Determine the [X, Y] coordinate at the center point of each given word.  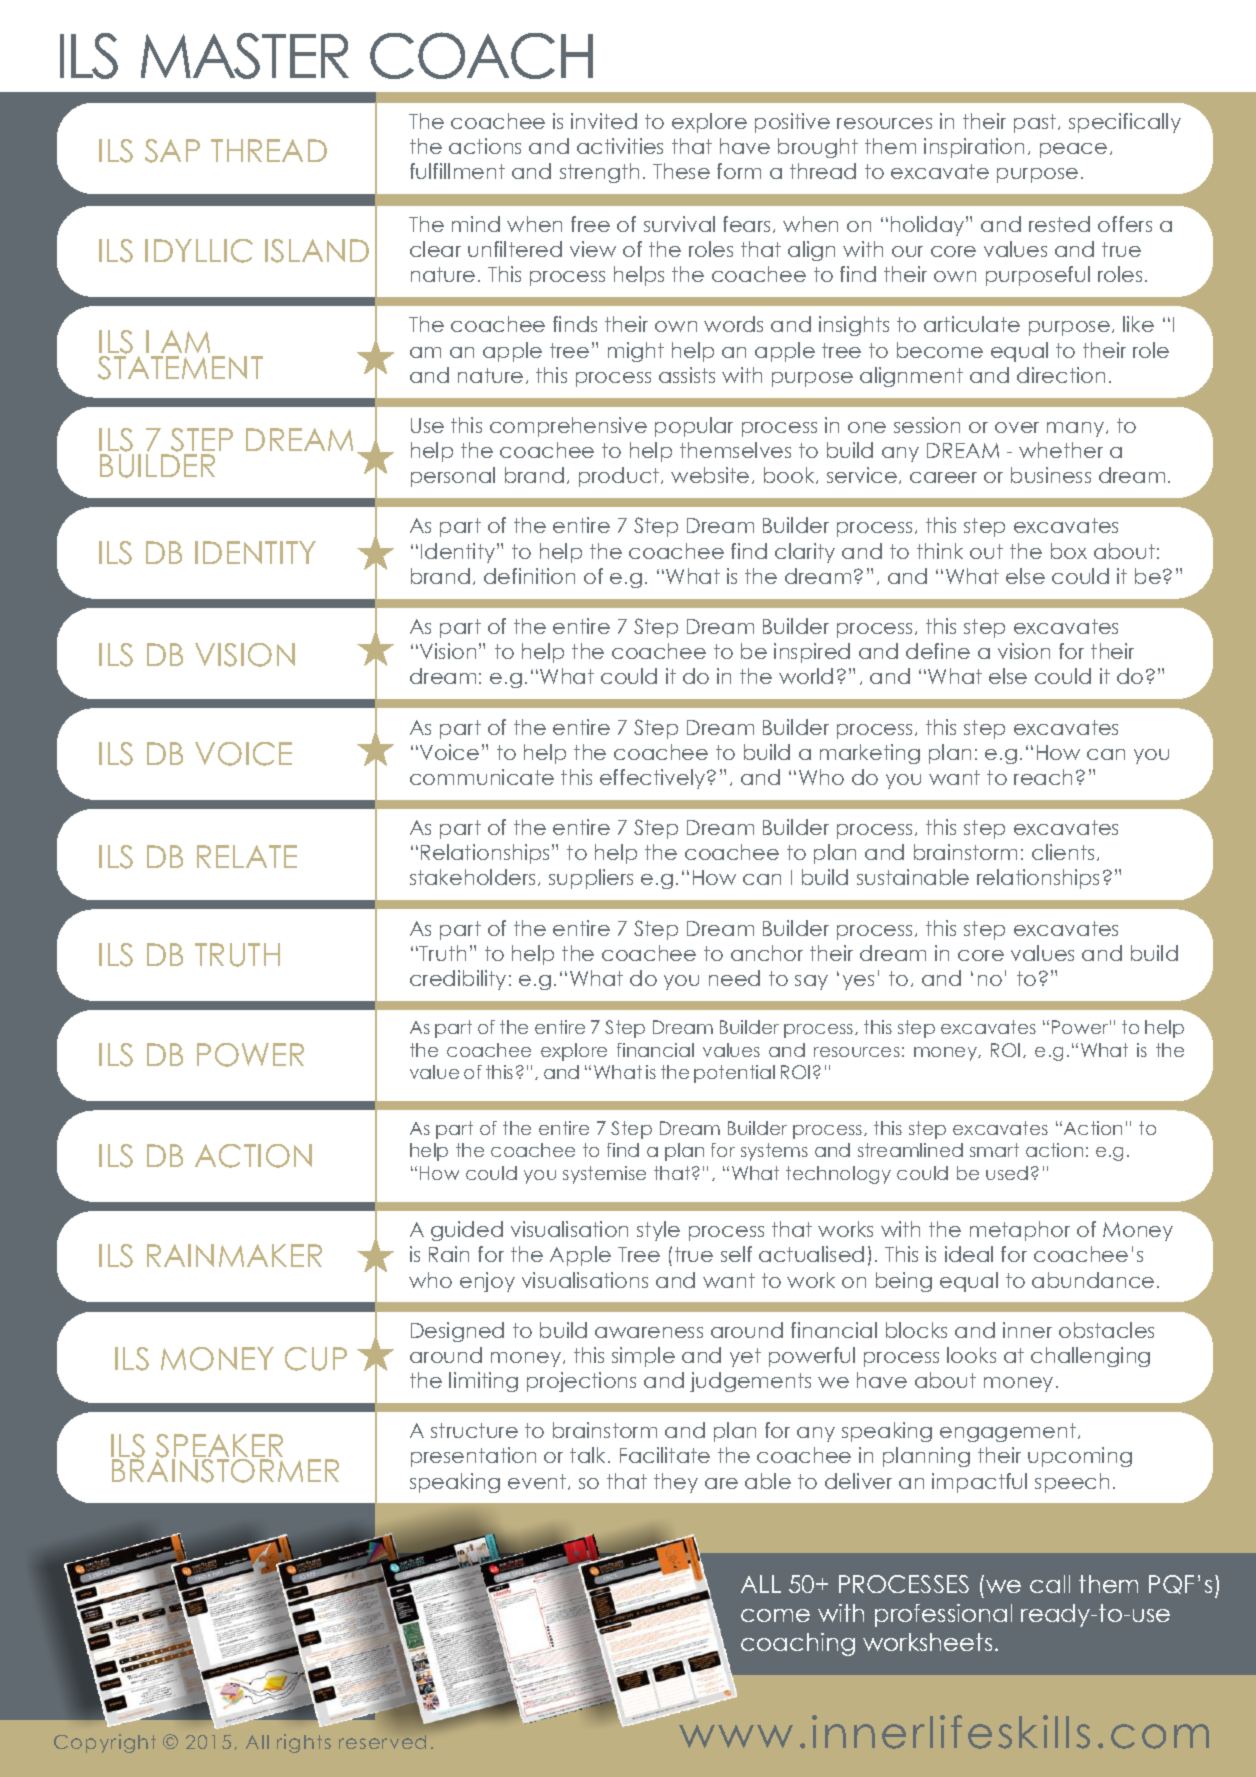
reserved [382, 1742]
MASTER [245, 56]
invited [604, 121]
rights [304, 1743]
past [1036, 123]
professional [943, 1615]
